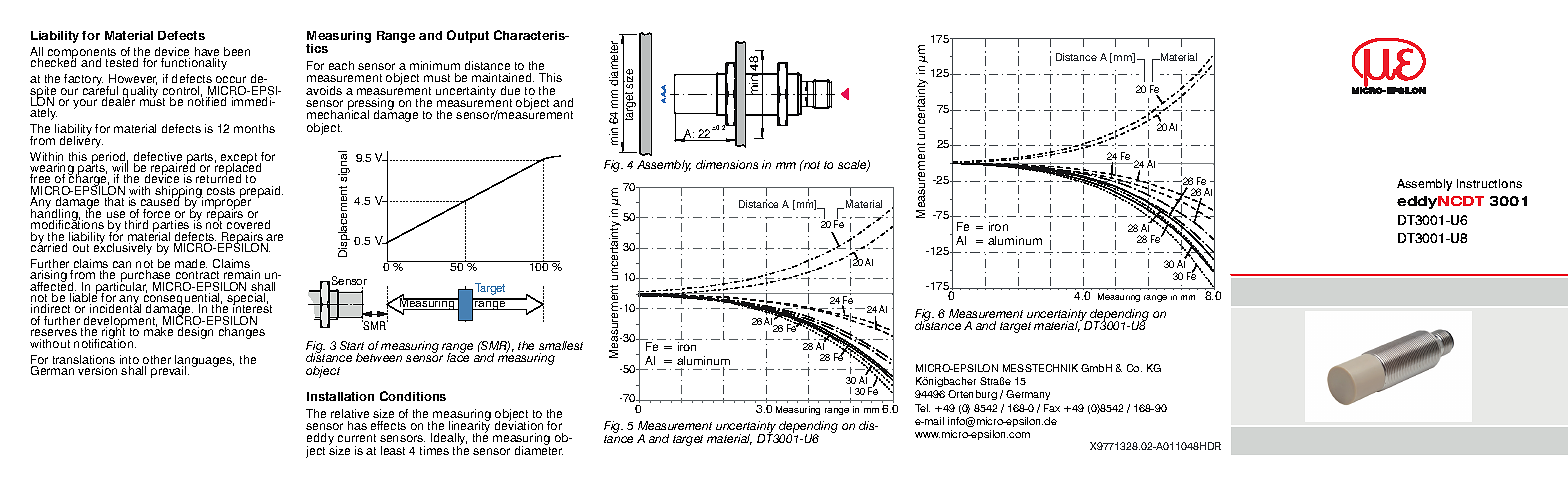 The height and width of the screenshot is (486, 1568). I want to click on changes, so click(242, 333).
